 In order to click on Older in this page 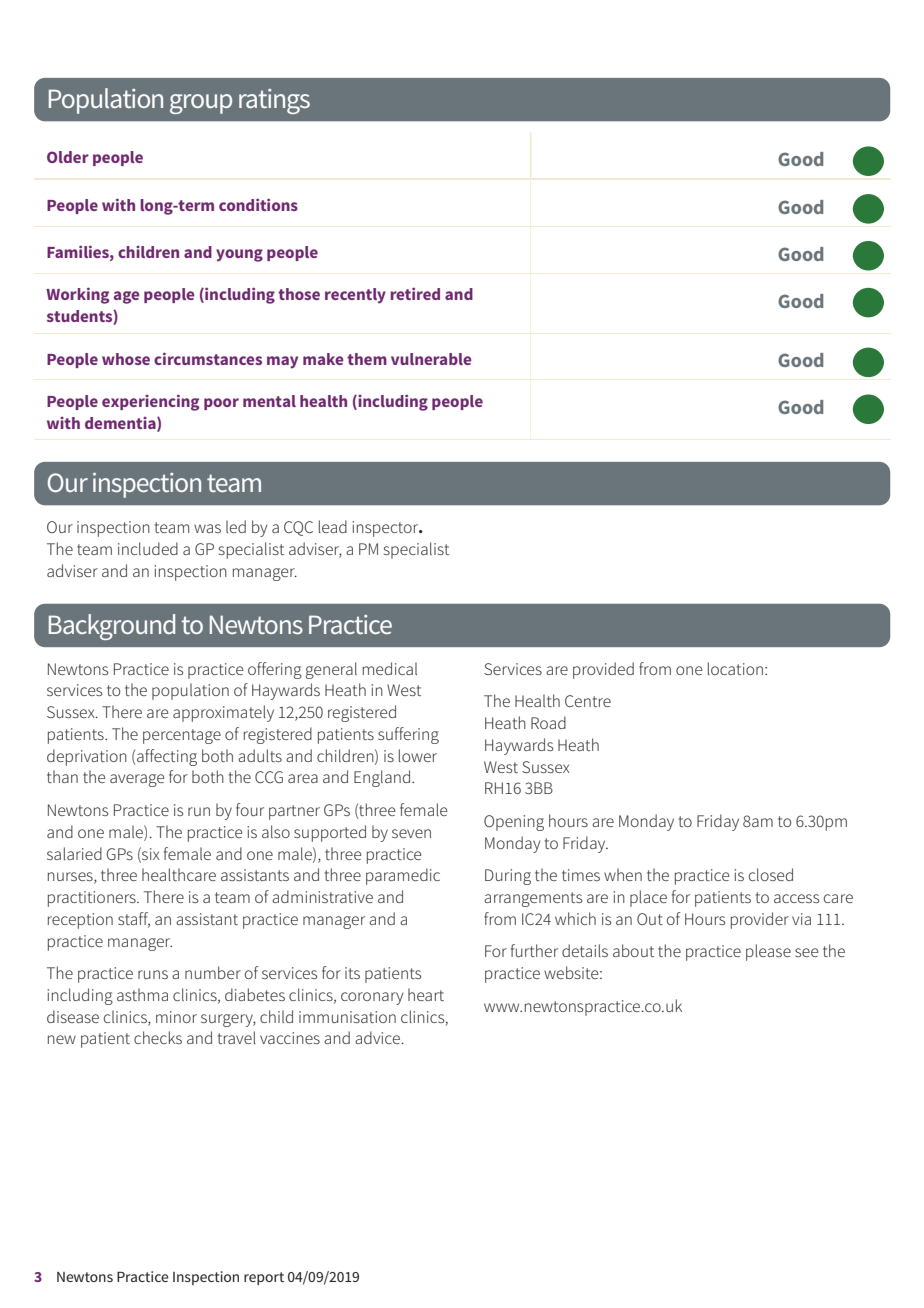, I will do `click(68, 157)`.
